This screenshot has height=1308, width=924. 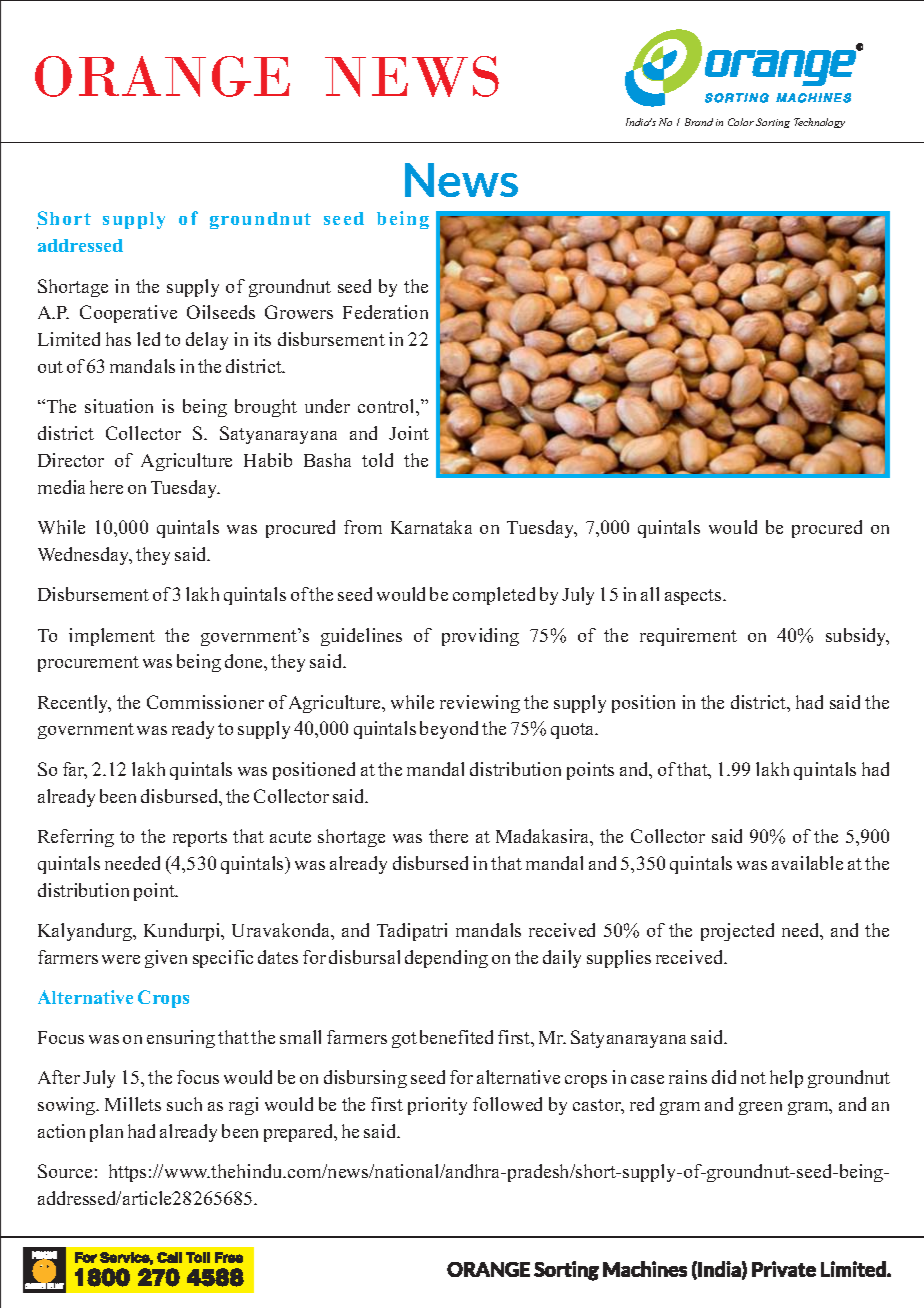 What do you see at coordinates (480, 637) in the screenshot?
I see `providing` at bounding box center [480, 637].
